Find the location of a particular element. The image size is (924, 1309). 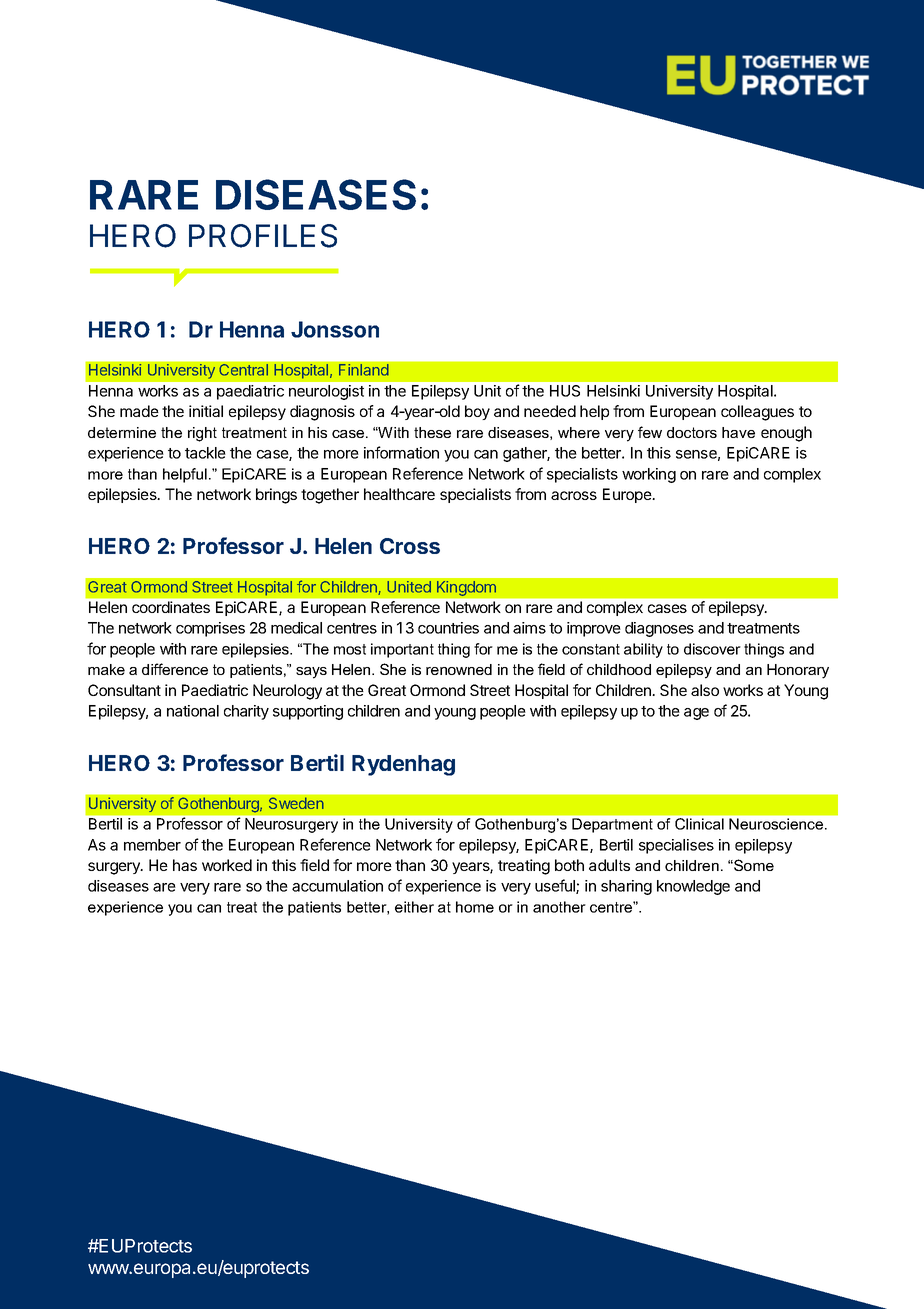

boy is located at coordinates (477, 412).
